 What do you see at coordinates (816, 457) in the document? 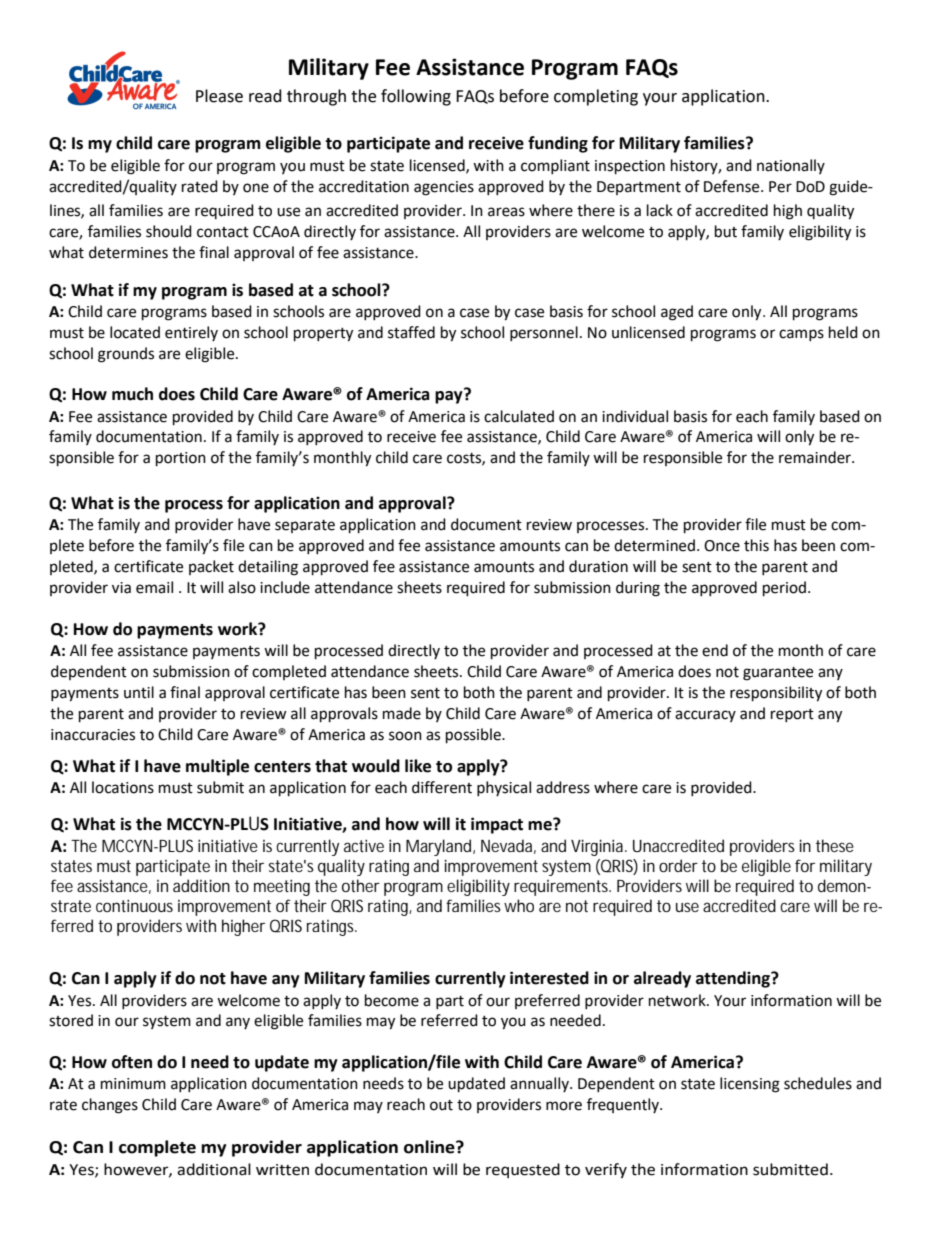
I see `remainder` at bounding box center [816, 457].
